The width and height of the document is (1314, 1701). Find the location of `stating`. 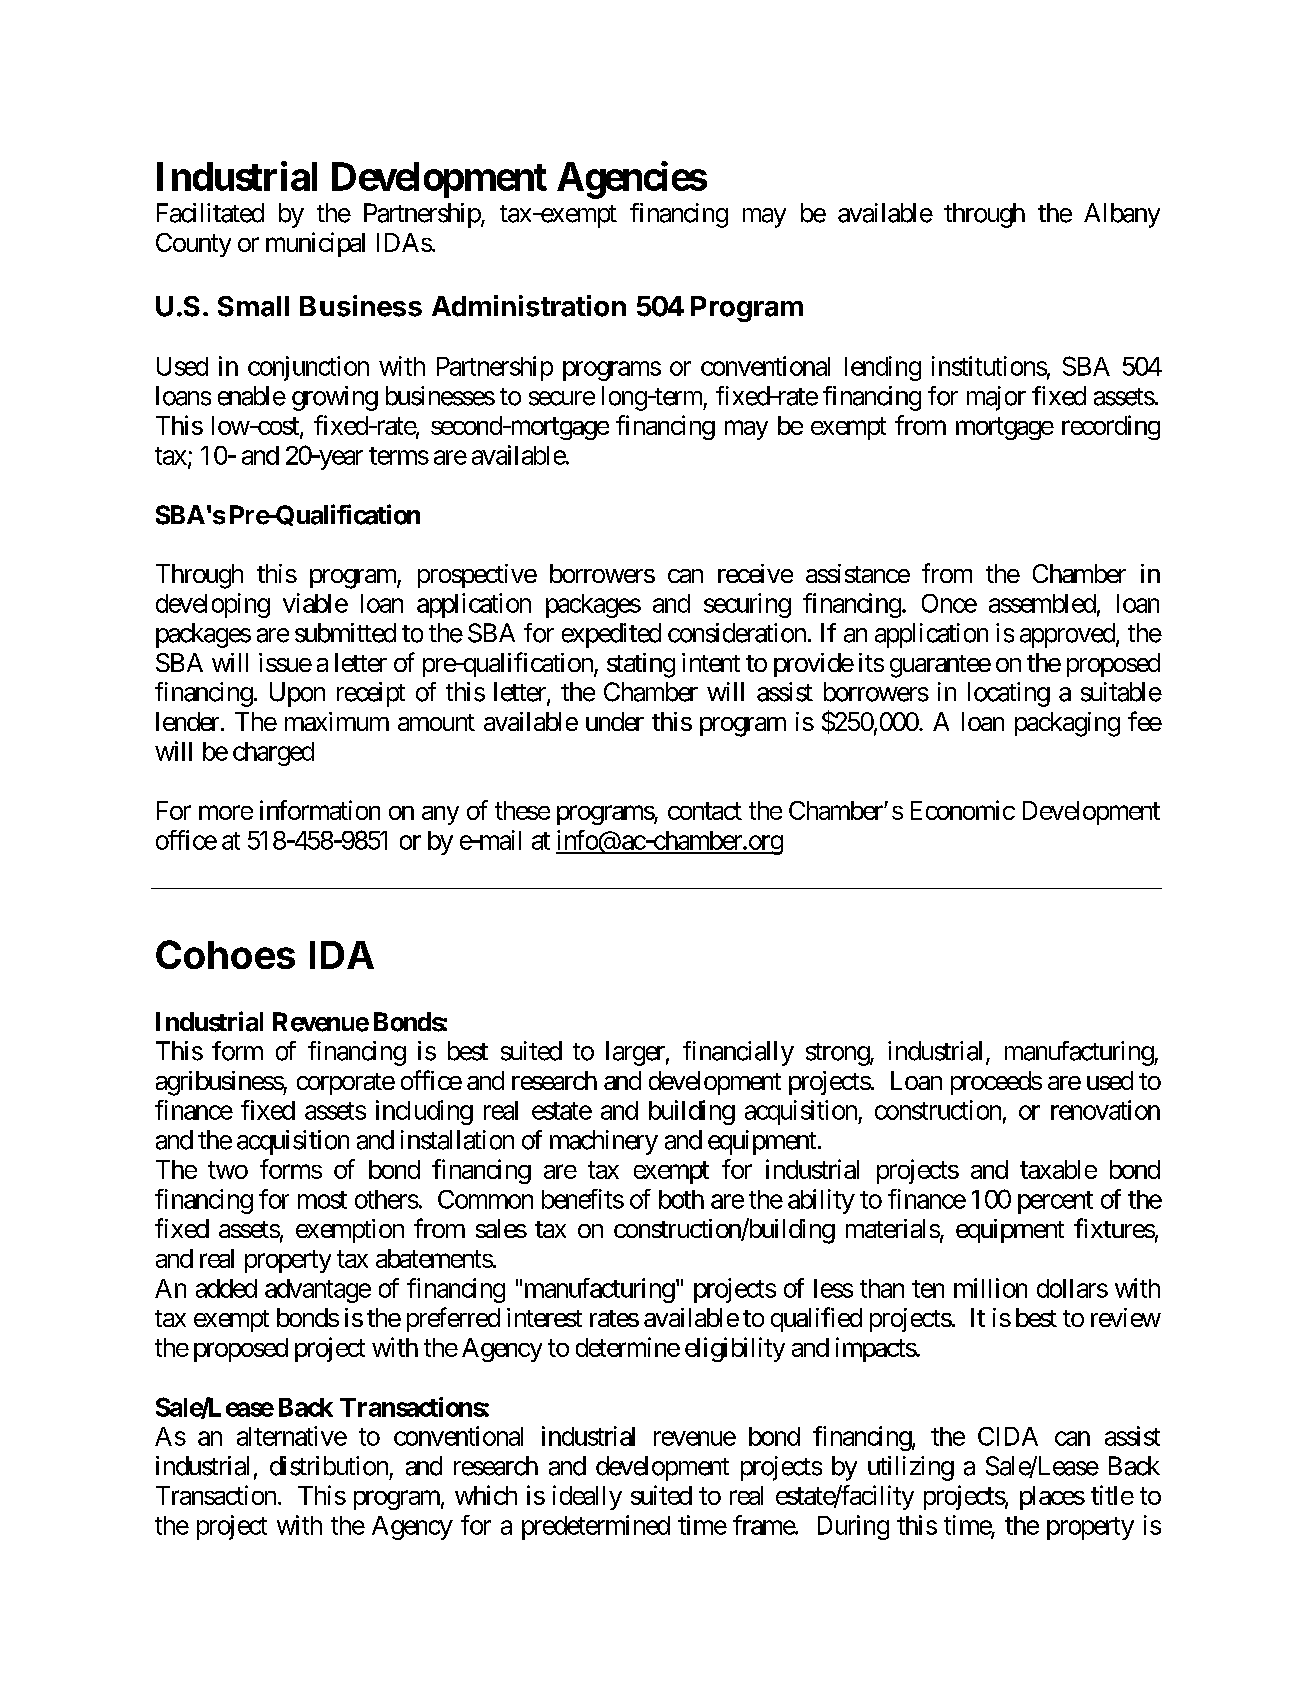

stating is located at coordinates (641, 665).
